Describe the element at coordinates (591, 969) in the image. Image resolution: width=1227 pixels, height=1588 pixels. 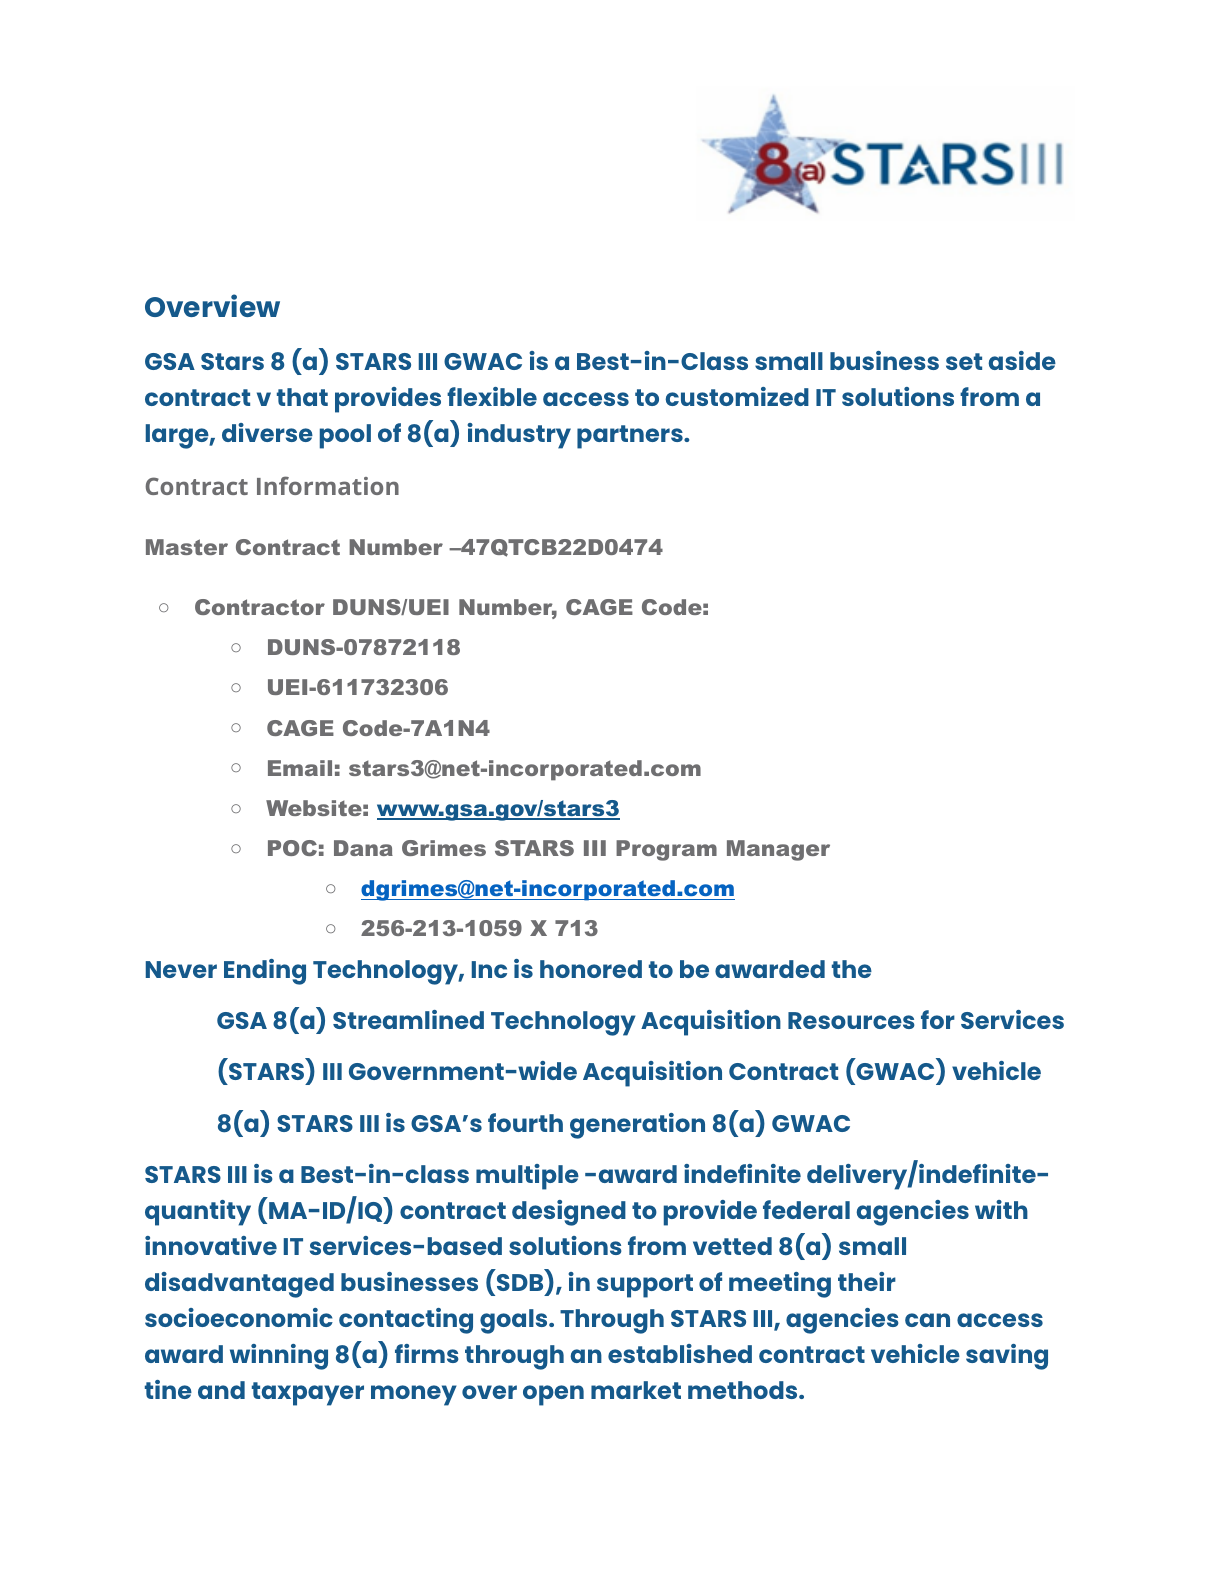
I see `honored` at that location.
